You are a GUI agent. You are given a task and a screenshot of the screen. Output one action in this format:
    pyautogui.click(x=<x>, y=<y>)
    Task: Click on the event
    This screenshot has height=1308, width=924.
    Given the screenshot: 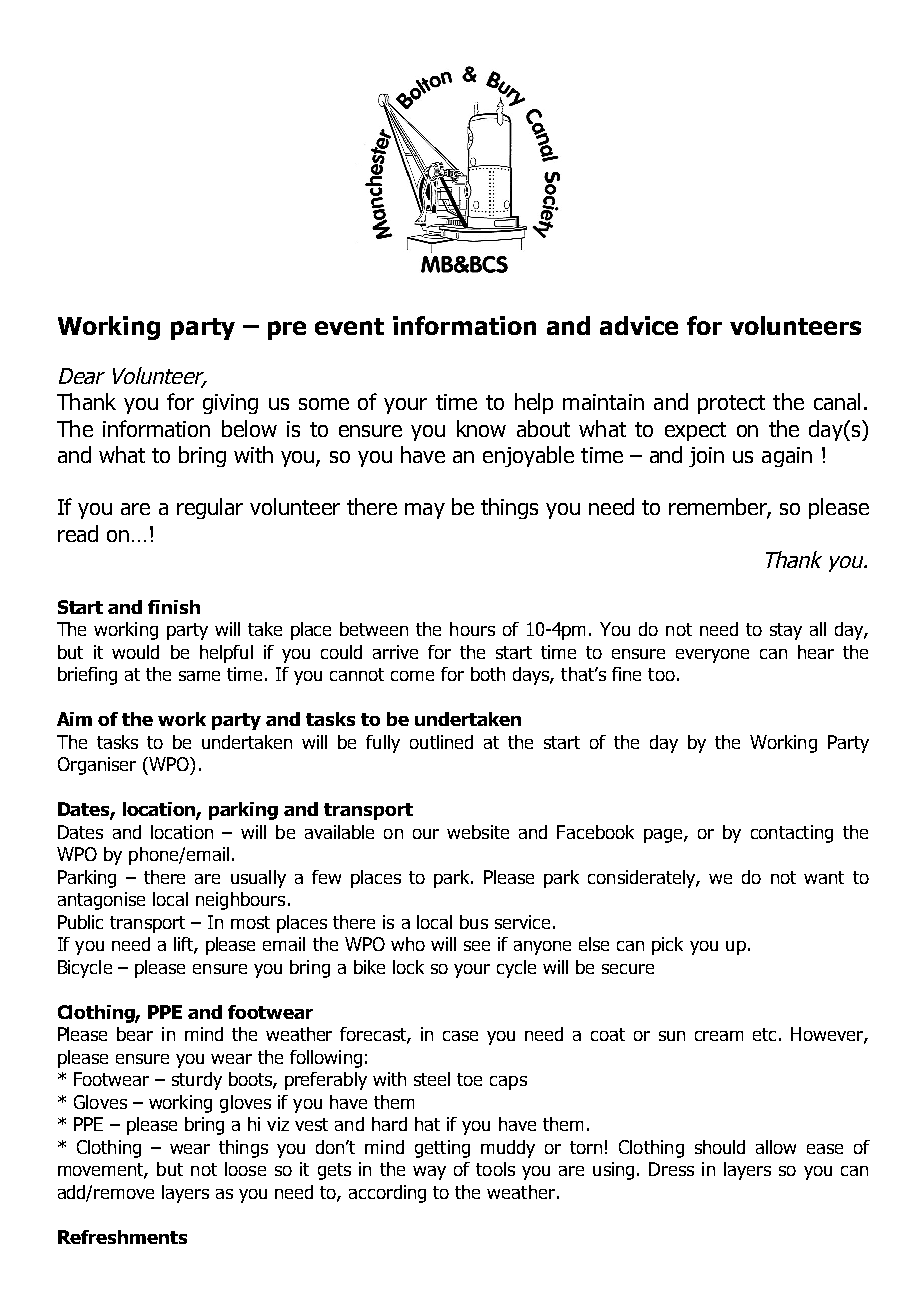 What is the action you would take?
    pyautogui.click(x=349, y=326)
